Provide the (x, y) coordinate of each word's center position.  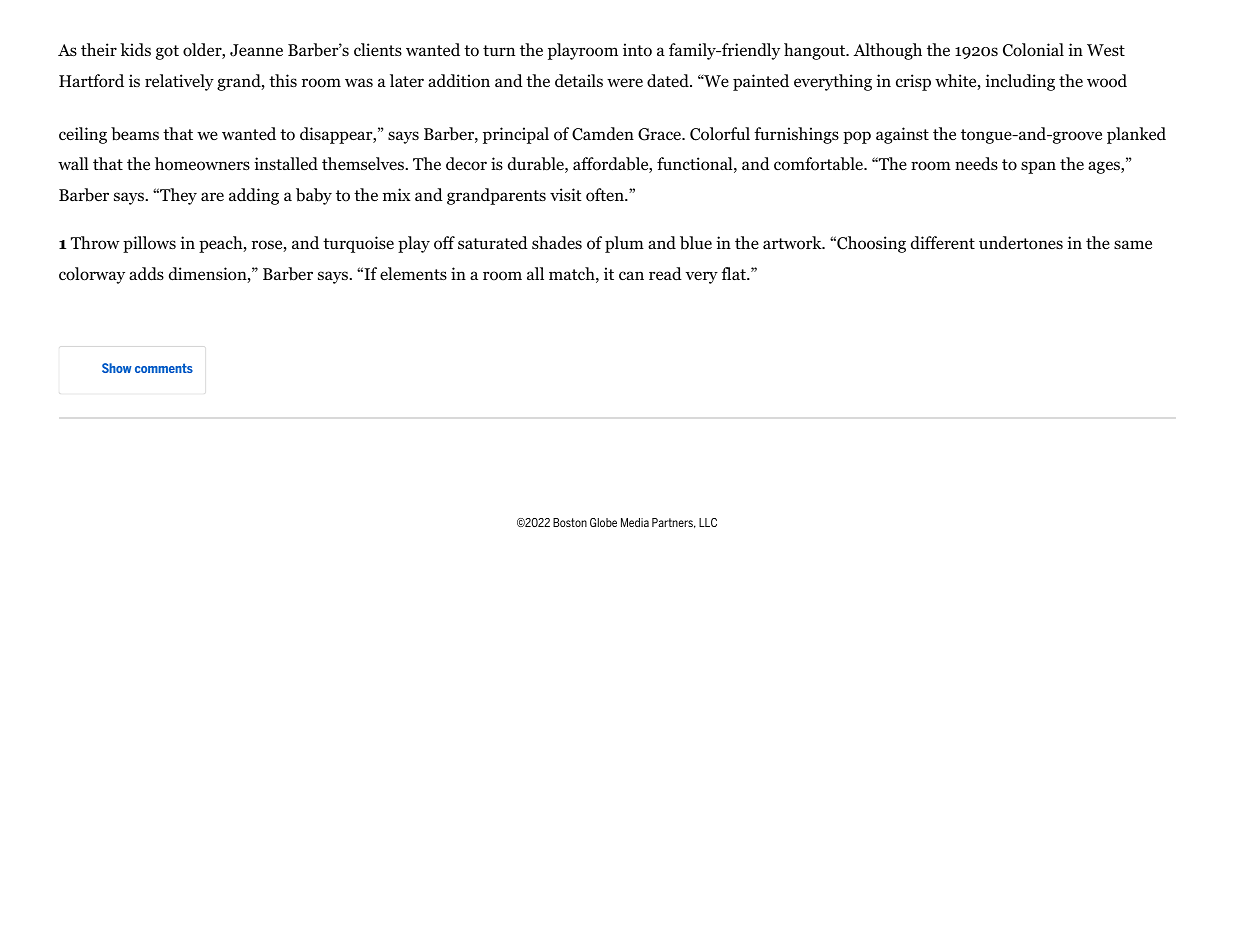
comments (164, 368)
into (637, 50)
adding (254, 196)
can (631, 275)
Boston (570, 522)
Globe (603, 522)
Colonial (1033, 50)
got (167, 52)
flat (734, 273)
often (606, 195)
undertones (1021, 243)
